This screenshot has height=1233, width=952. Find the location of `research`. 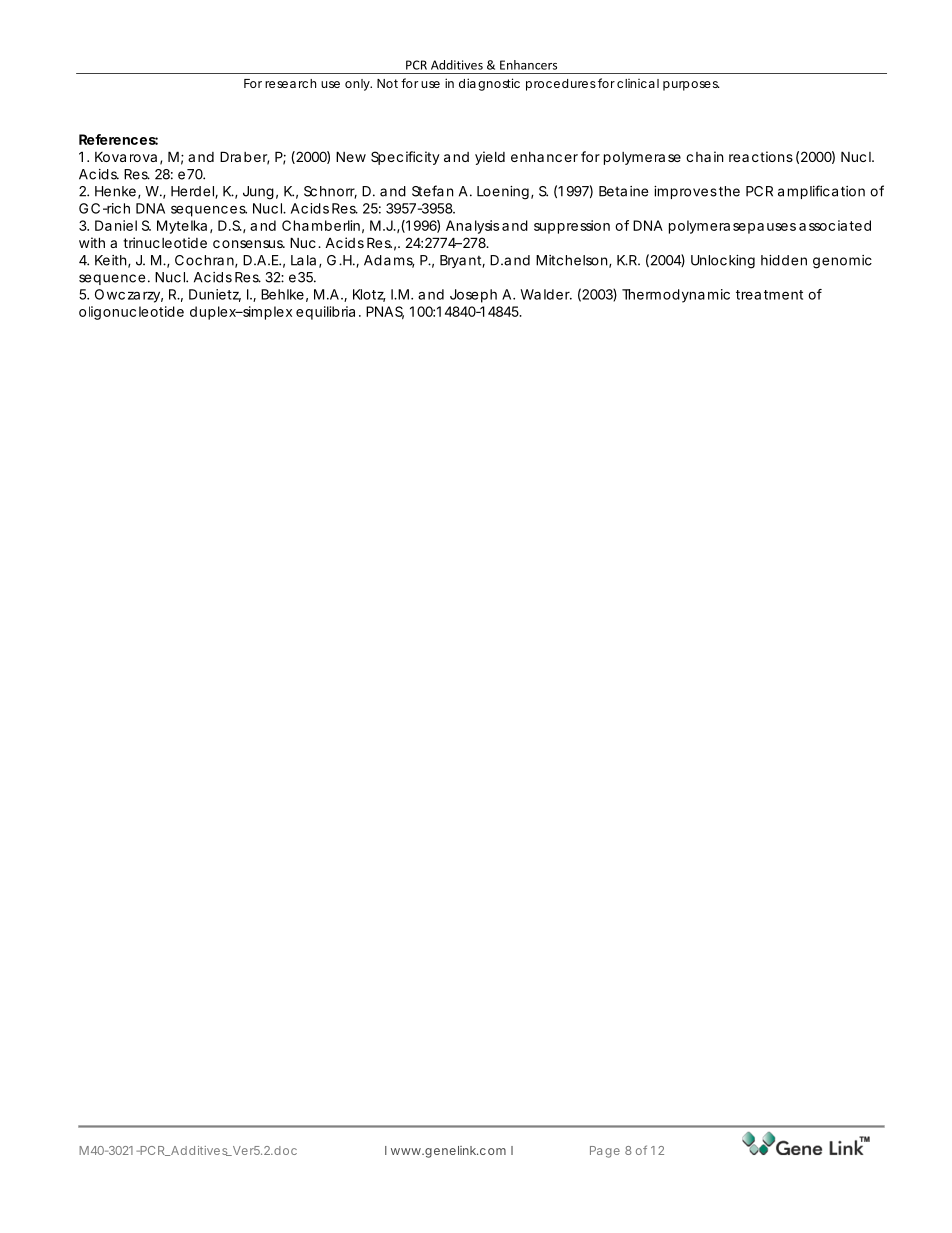

research is located at coordinates (290, 83).
